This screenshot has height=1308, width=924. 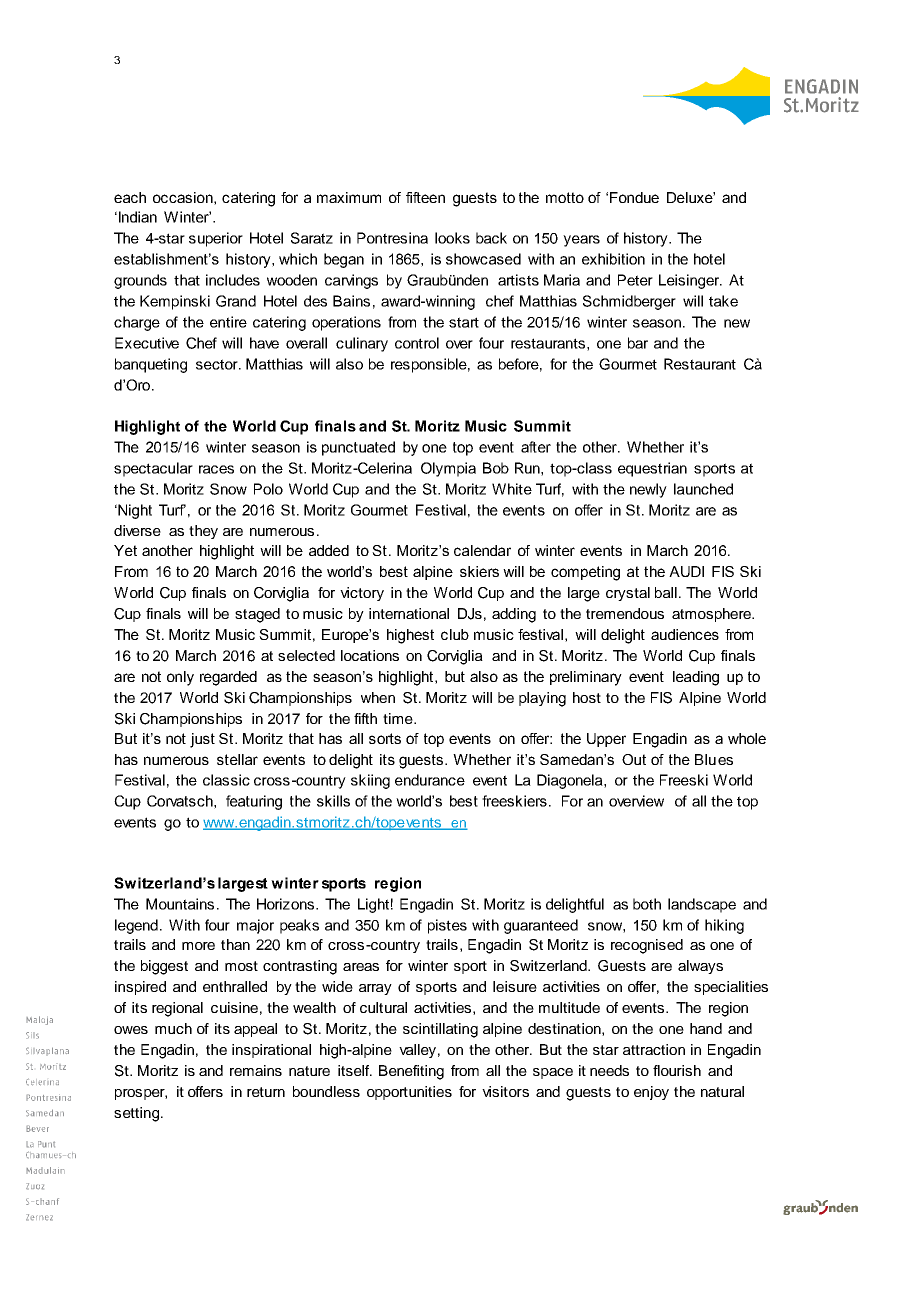 I want to click on Fondue, so click(x=634, y=197).
